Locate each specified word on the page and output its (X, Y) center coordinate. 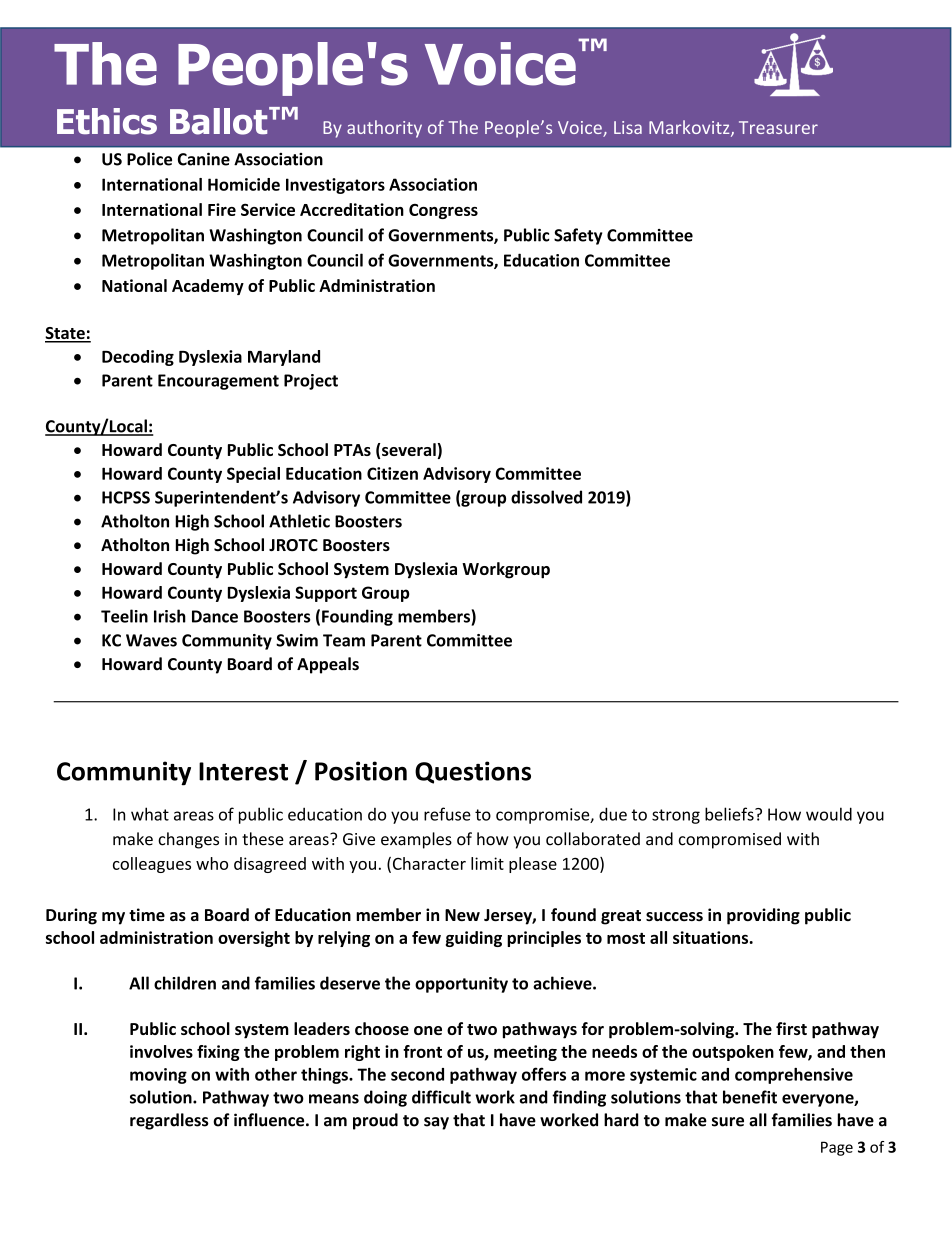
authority (384, 129)
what (150, 814)
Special (253, 475)
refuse (447, 814)
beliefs (730, 814)
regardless (169, 1121)
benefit (750, 1097)
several (409, 449)
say (436, 1123)
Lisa (628, 127)
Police (149, 159)
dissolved (546, 497)
